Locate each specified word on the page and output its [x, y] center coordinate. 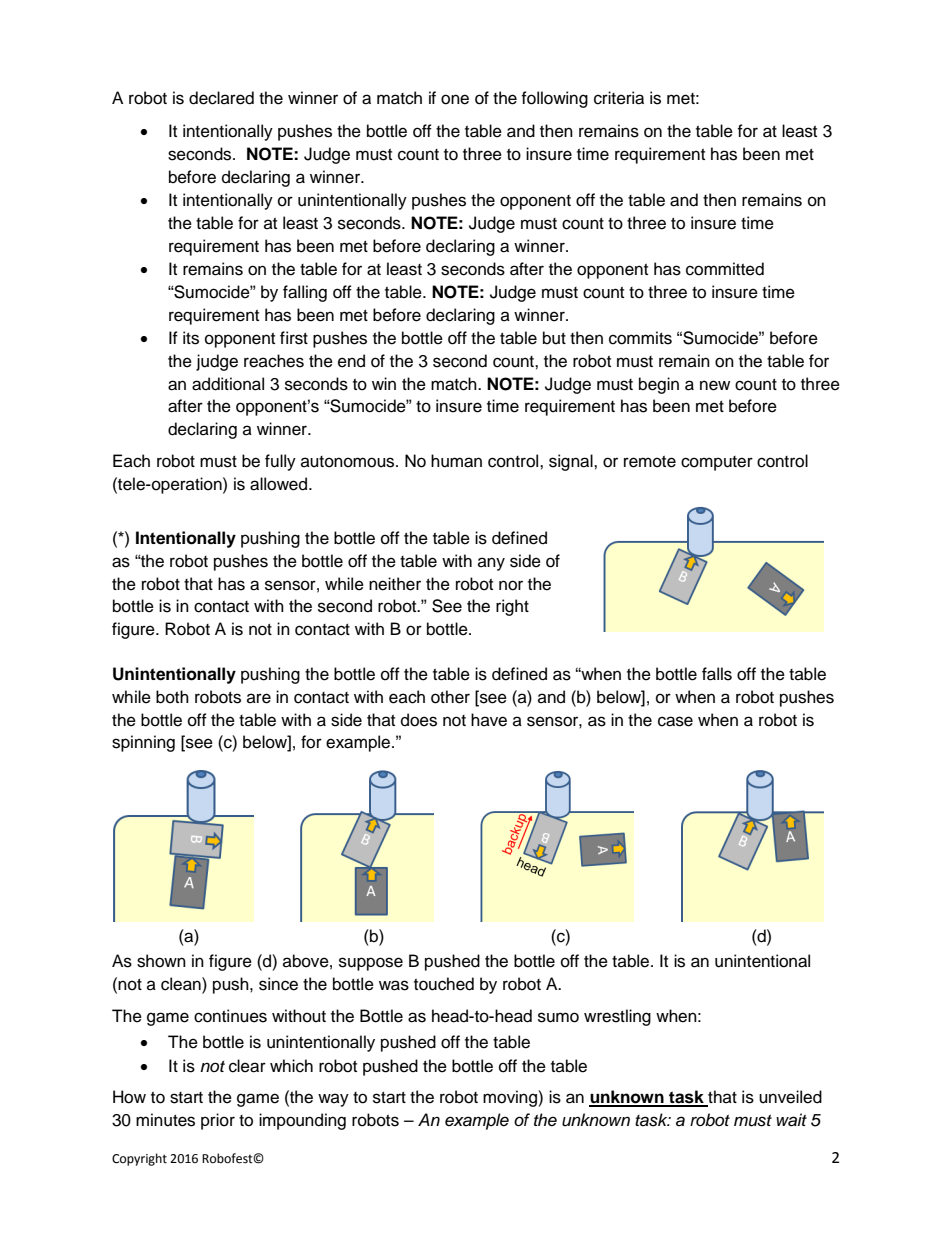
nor [511, 585]
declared [221, 98]
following [554, 99]
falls [717, 674]
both [172, 697]
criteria [619, 98]
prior [218, 1121]
